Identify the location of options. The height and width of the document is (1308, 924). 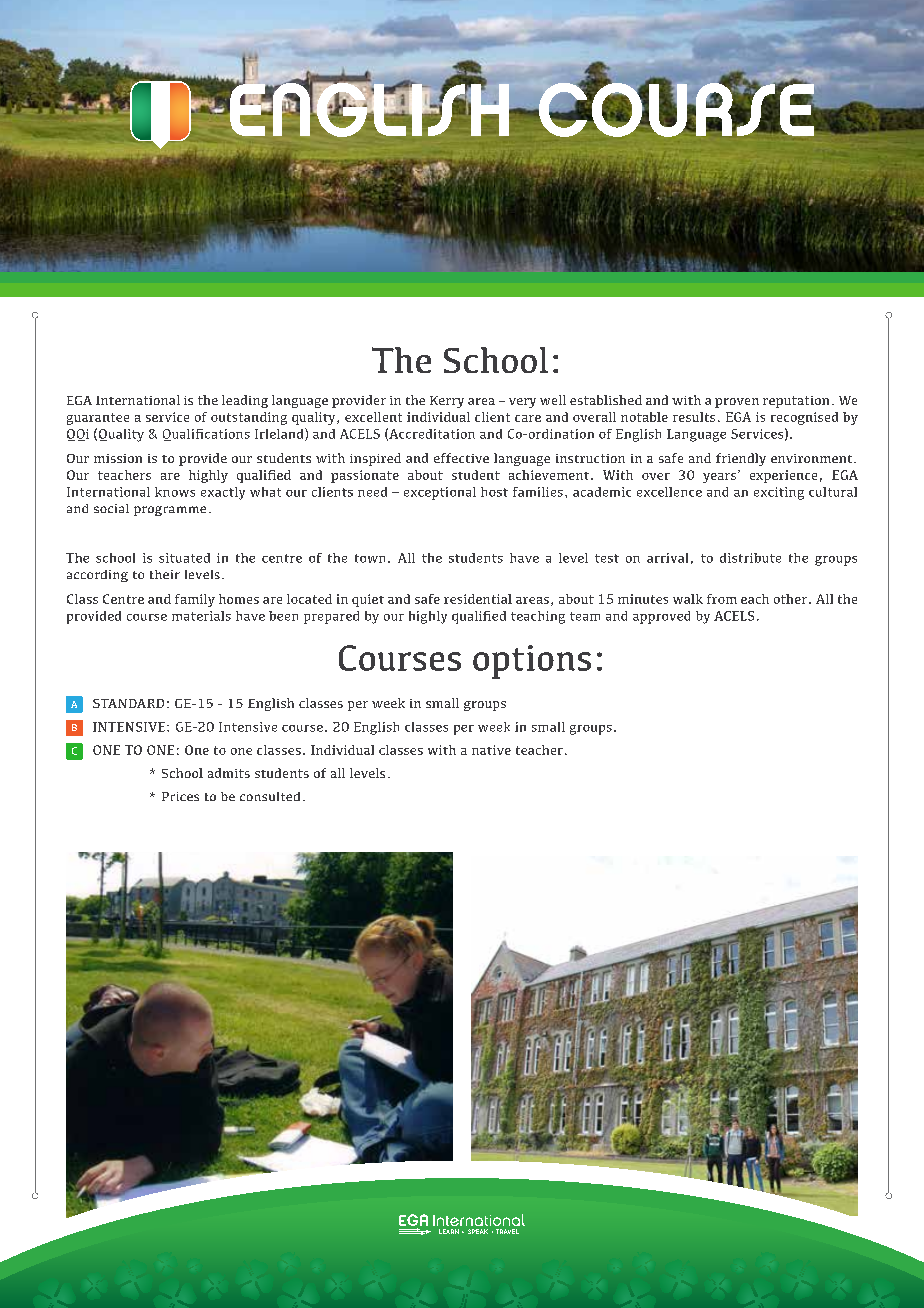
(532, 662).
